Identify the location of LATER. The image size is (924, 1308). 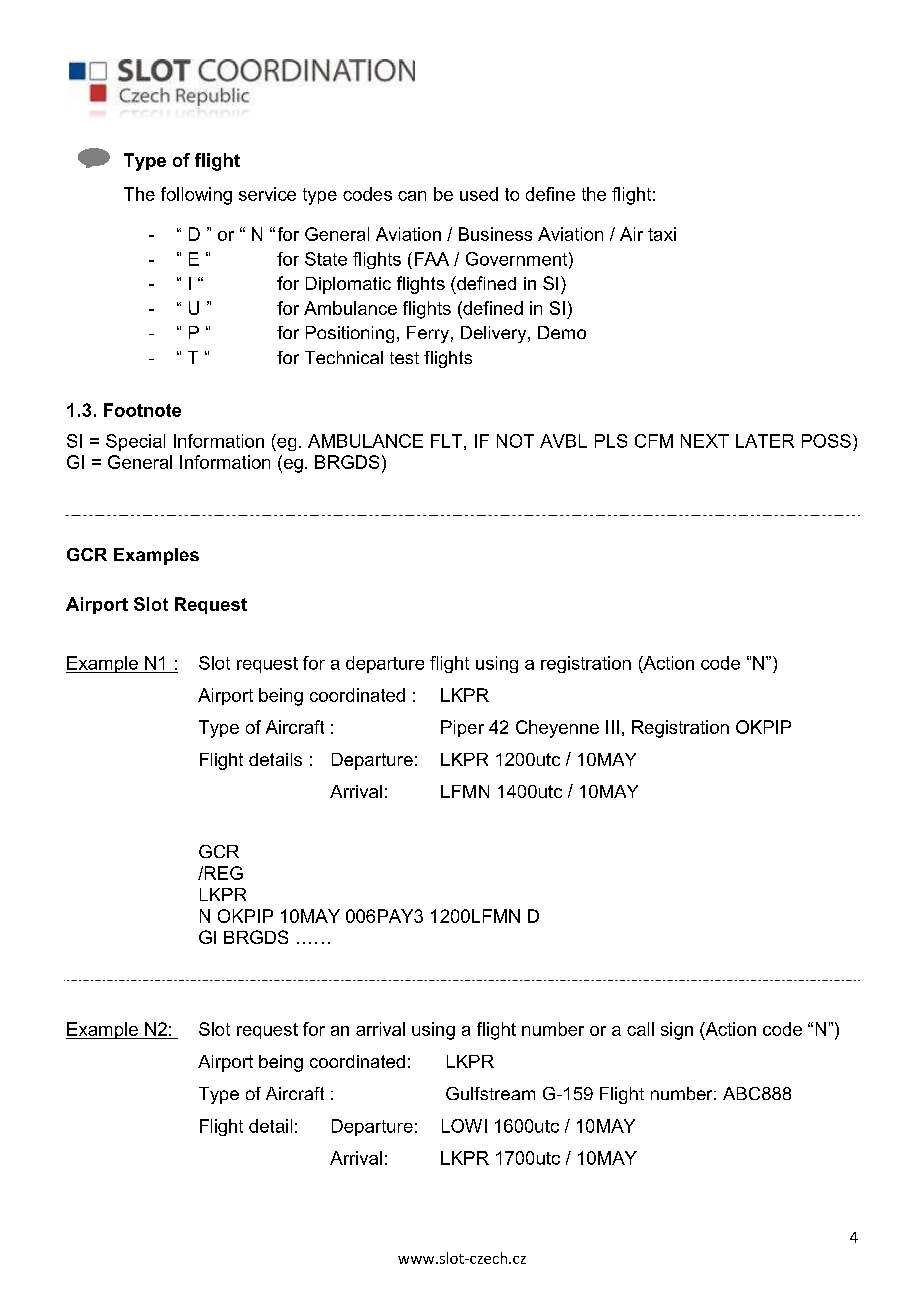
(765, 441).
